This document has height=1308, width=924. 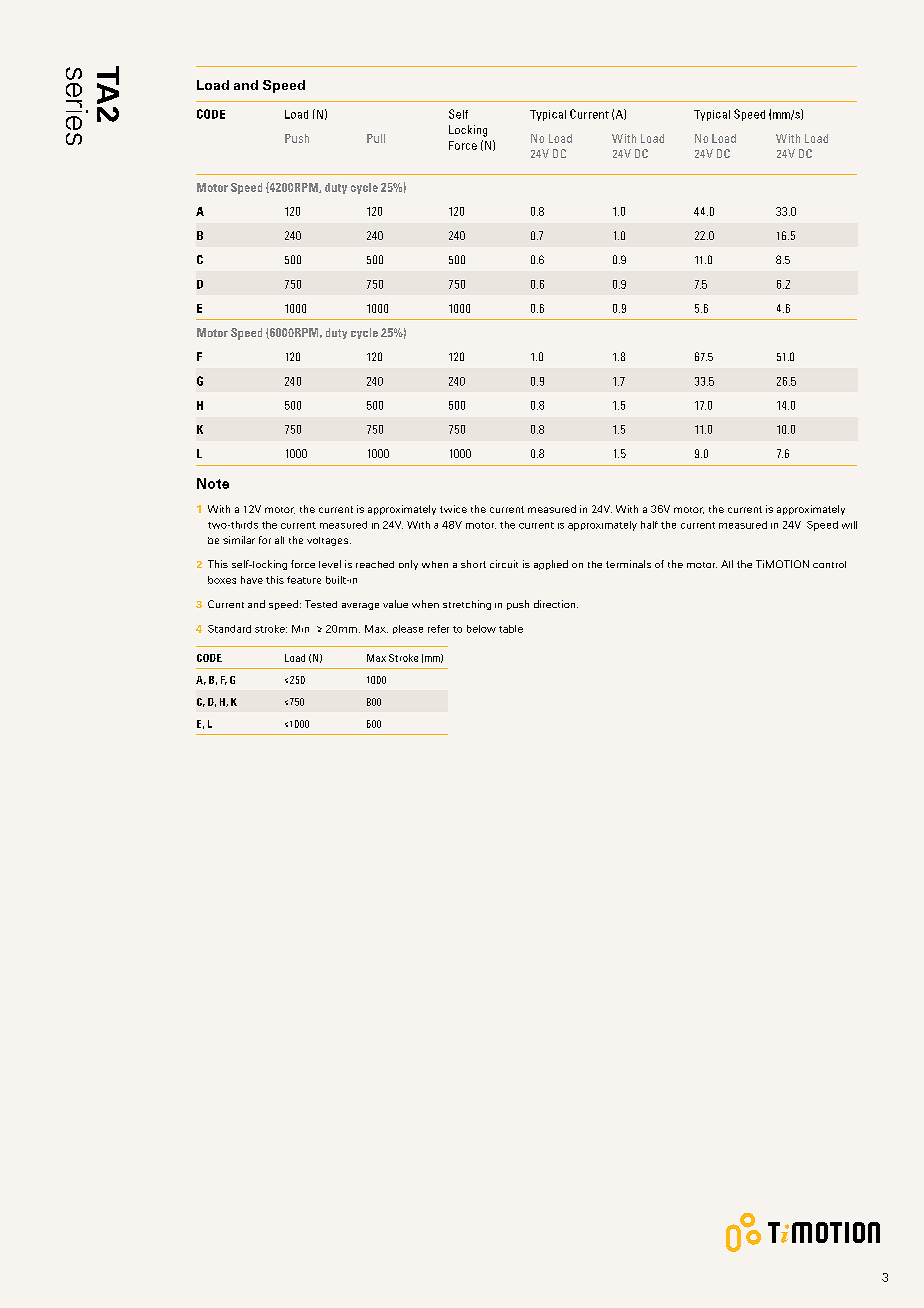 What do you see at coordinates (330, 564) in the document?
I see `level` at bounding box center [330, 564].
